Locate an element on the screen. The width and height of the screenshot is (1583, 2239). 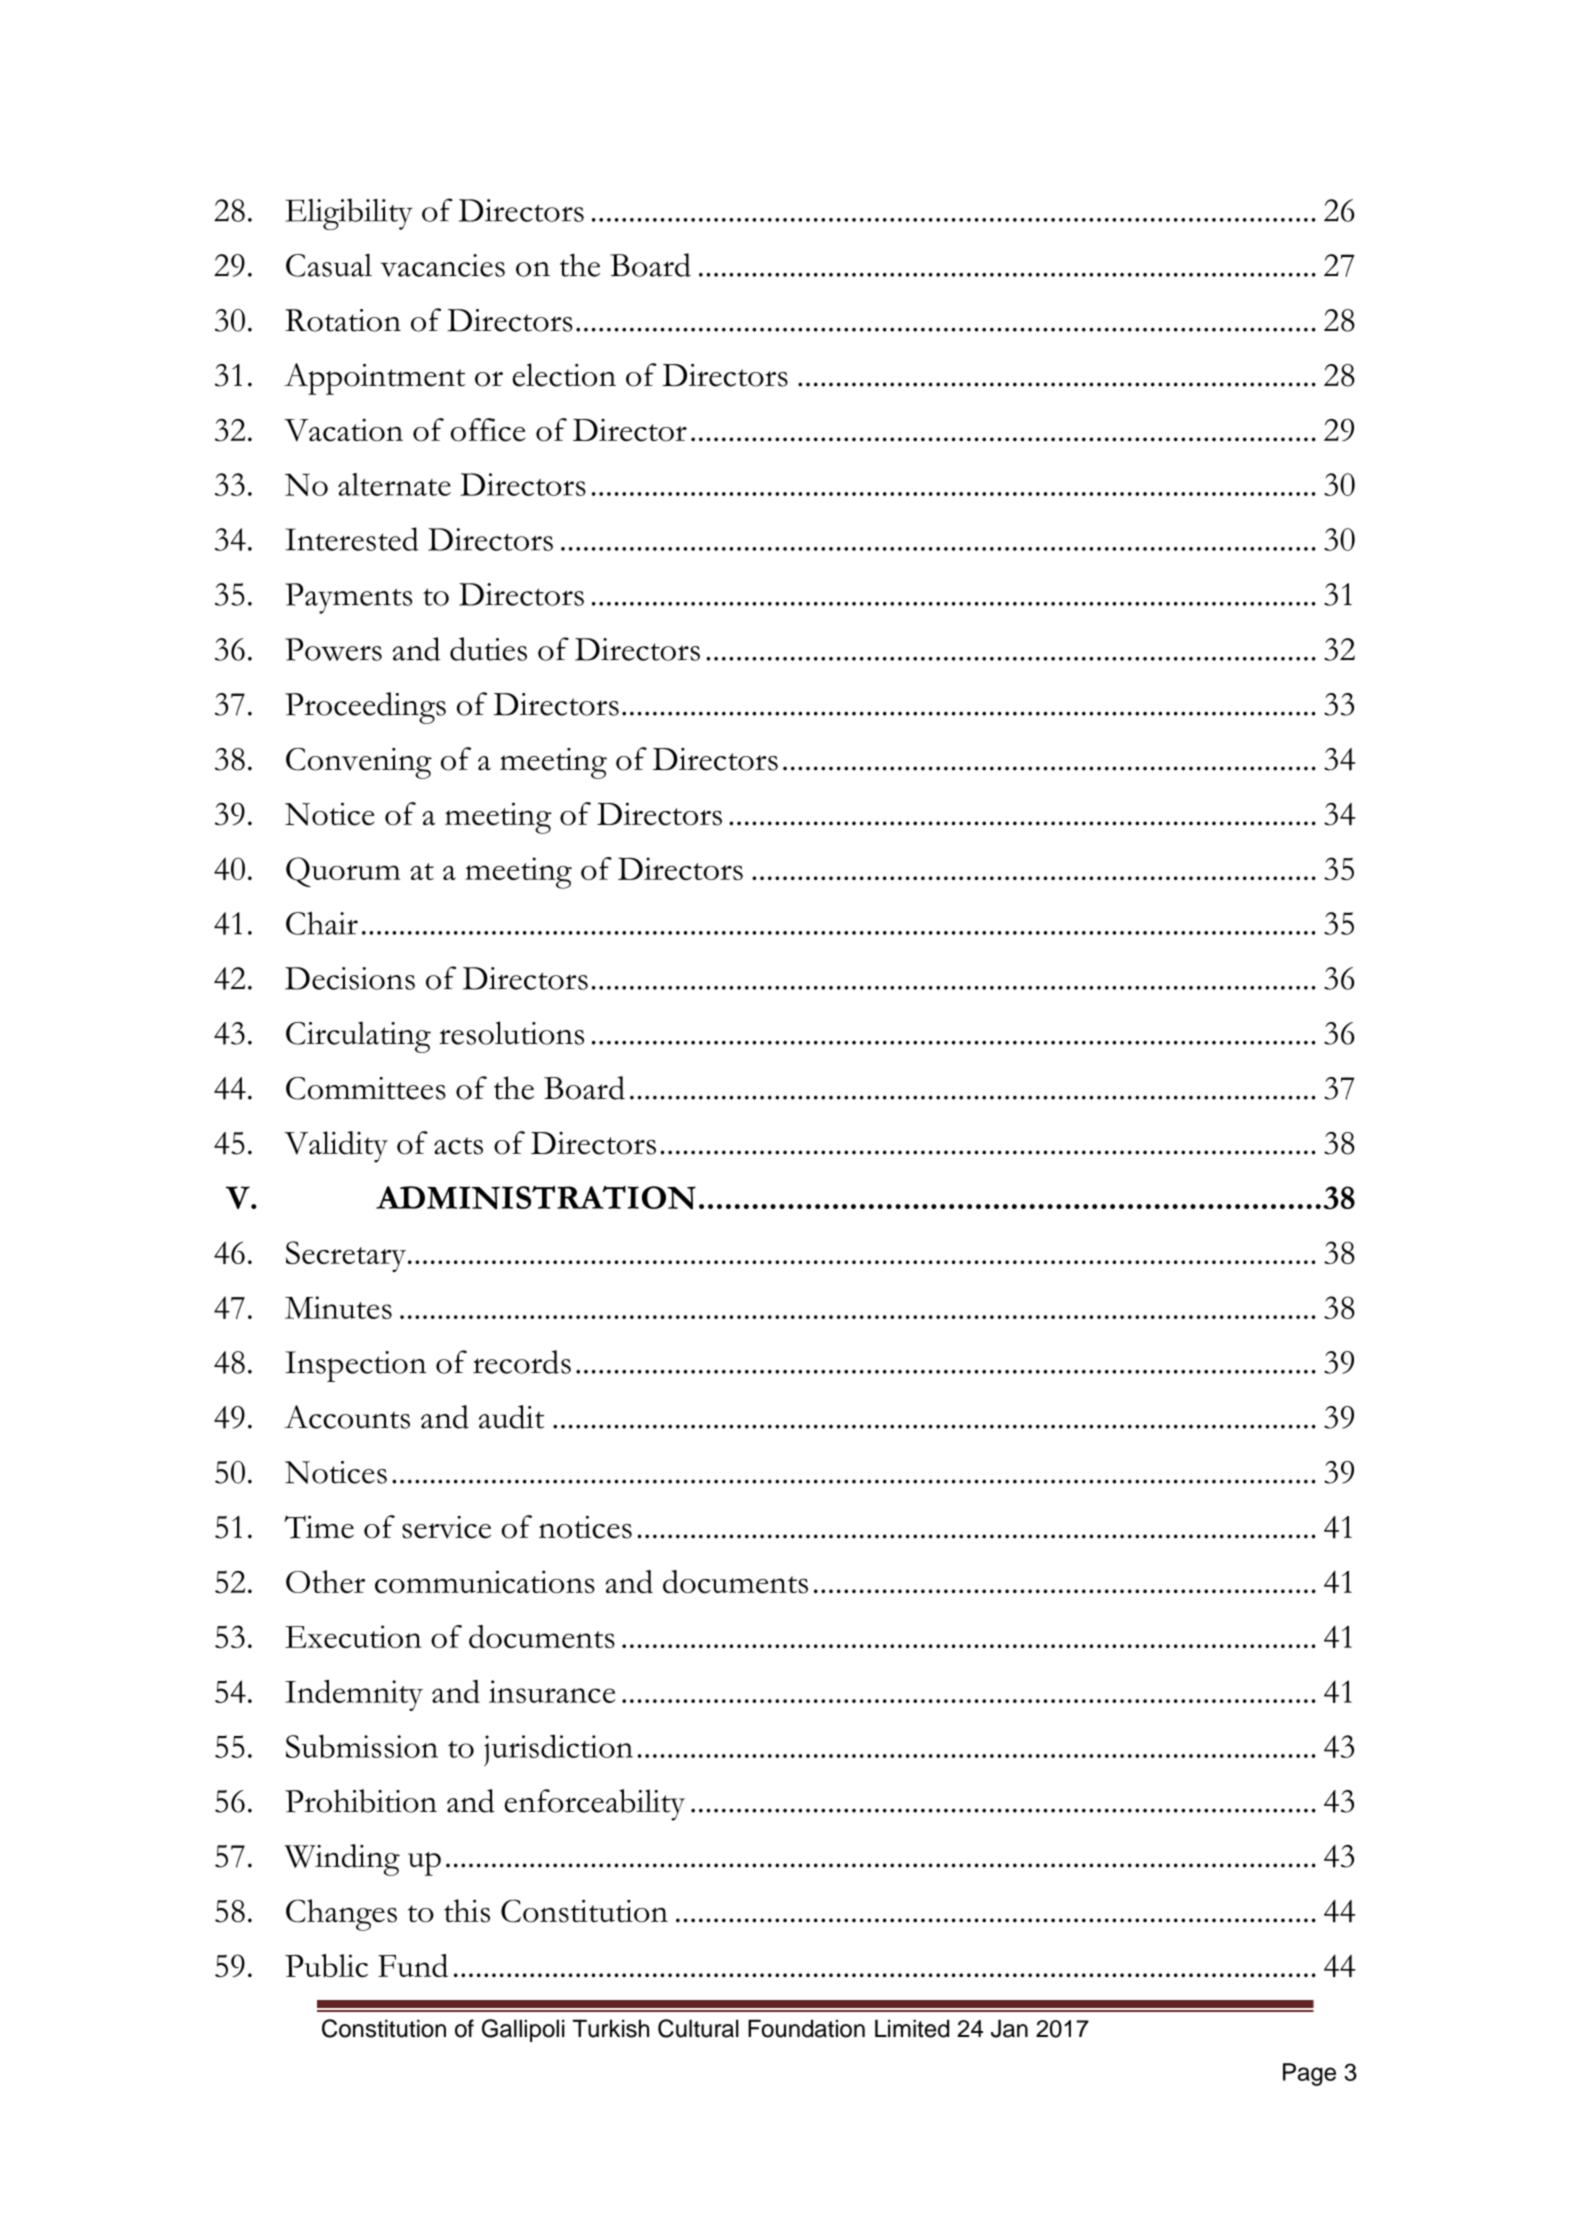
communications is located at coordinates (485, 1582).
